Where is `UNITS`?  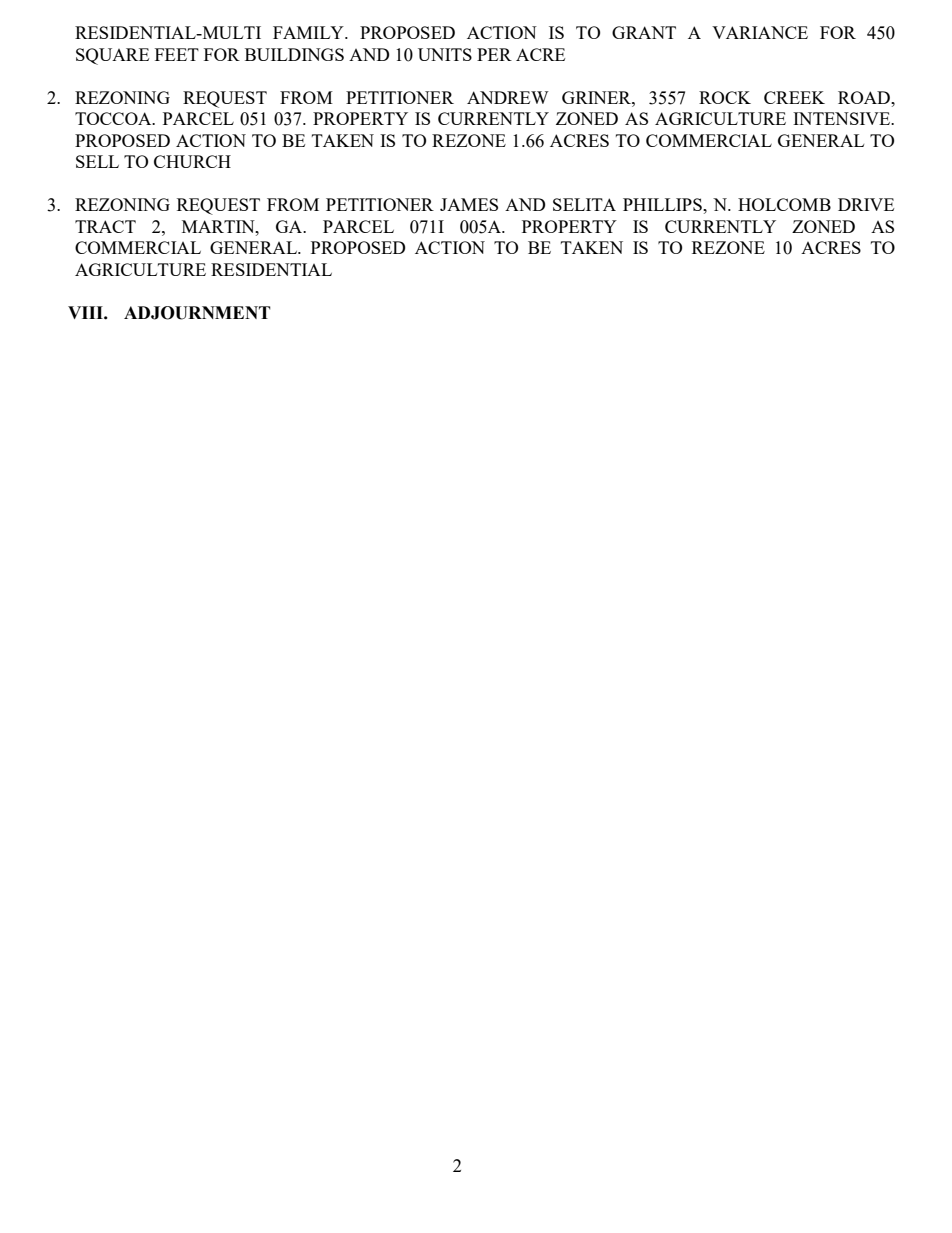
UNITS is located at coordinates (445, 54).
